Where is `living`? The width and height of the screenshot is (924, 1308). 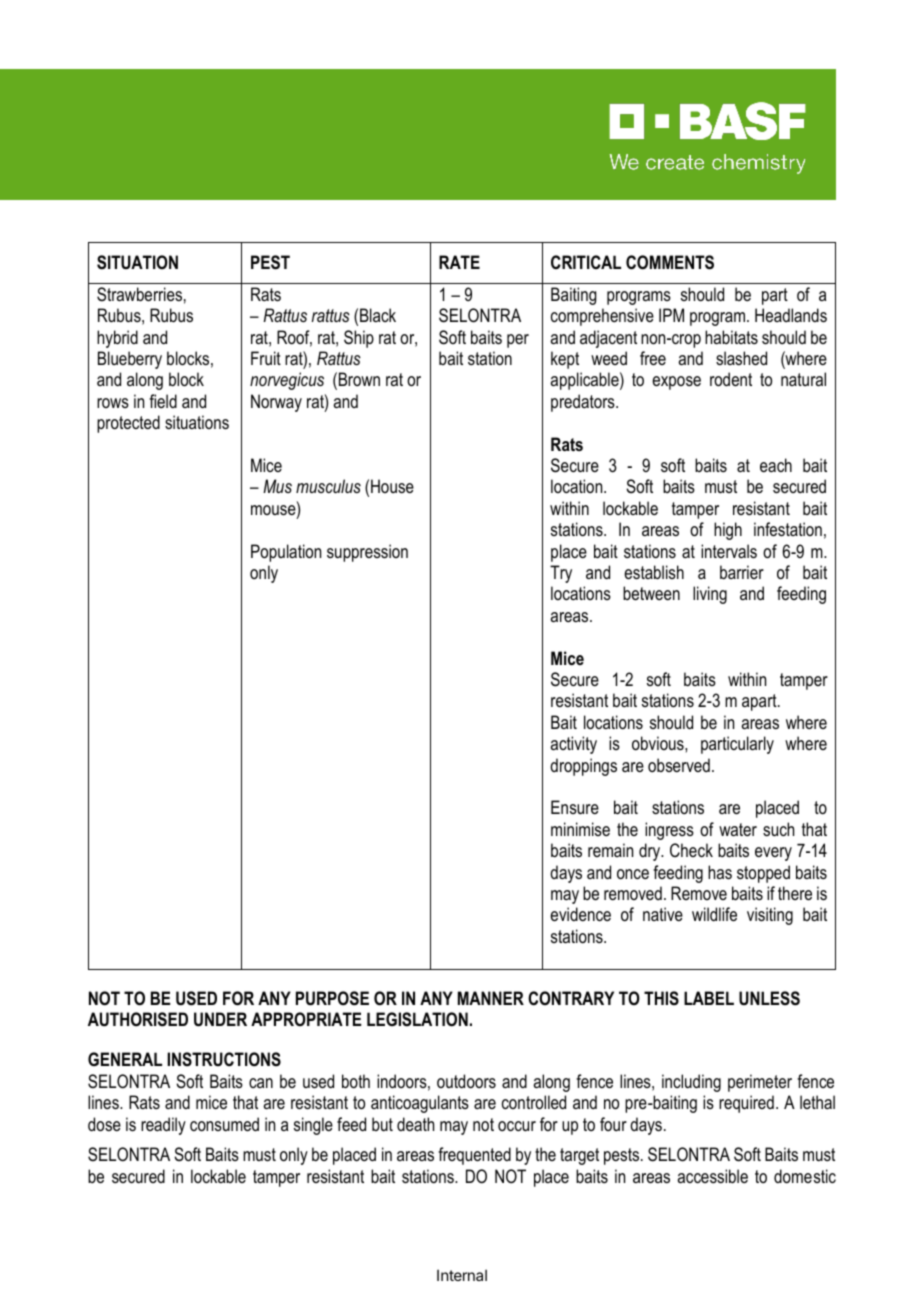
living is located at coordinates (710, 595).
